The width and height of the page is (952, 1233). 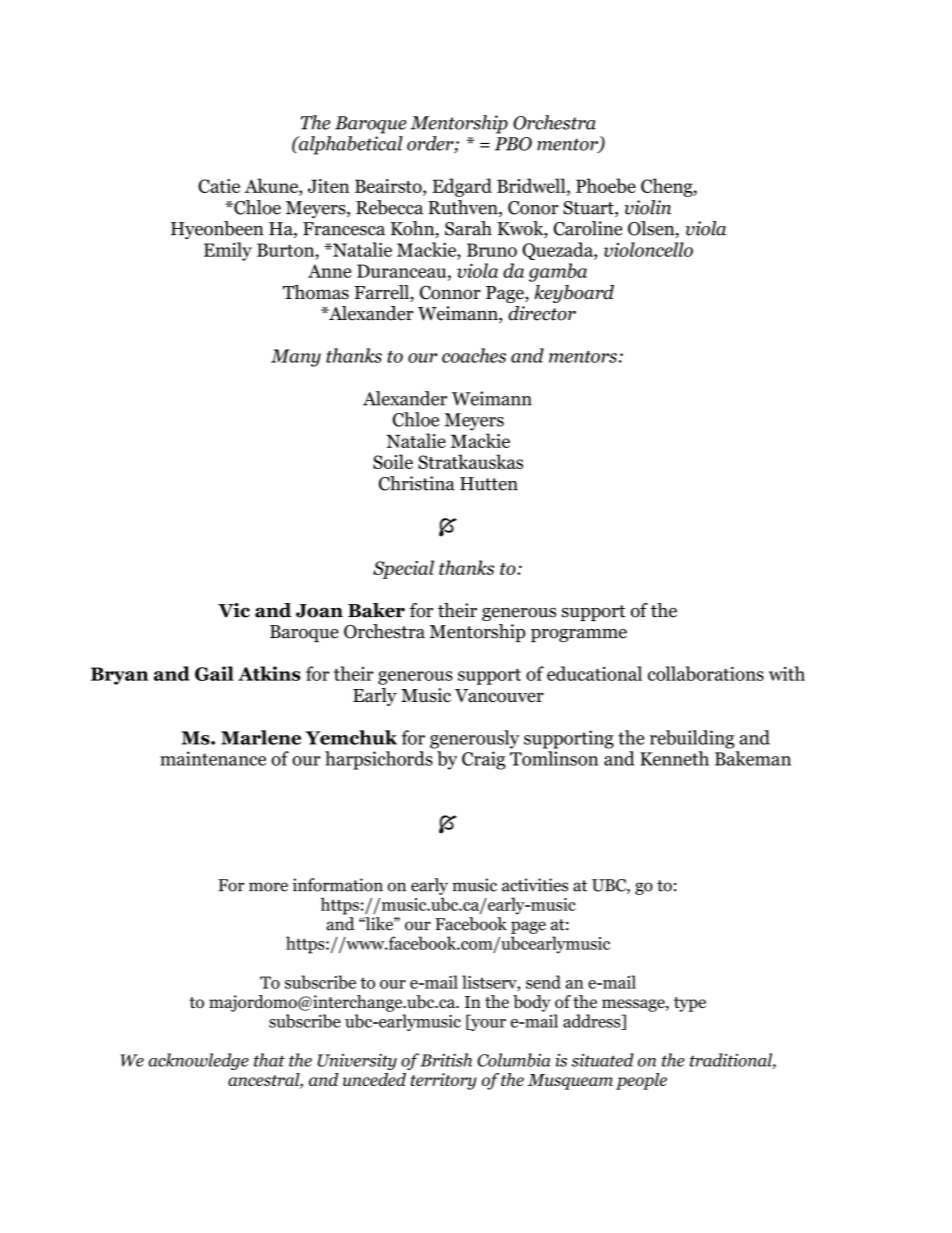 I want to click on PBO, so click(x=513, y=144).
